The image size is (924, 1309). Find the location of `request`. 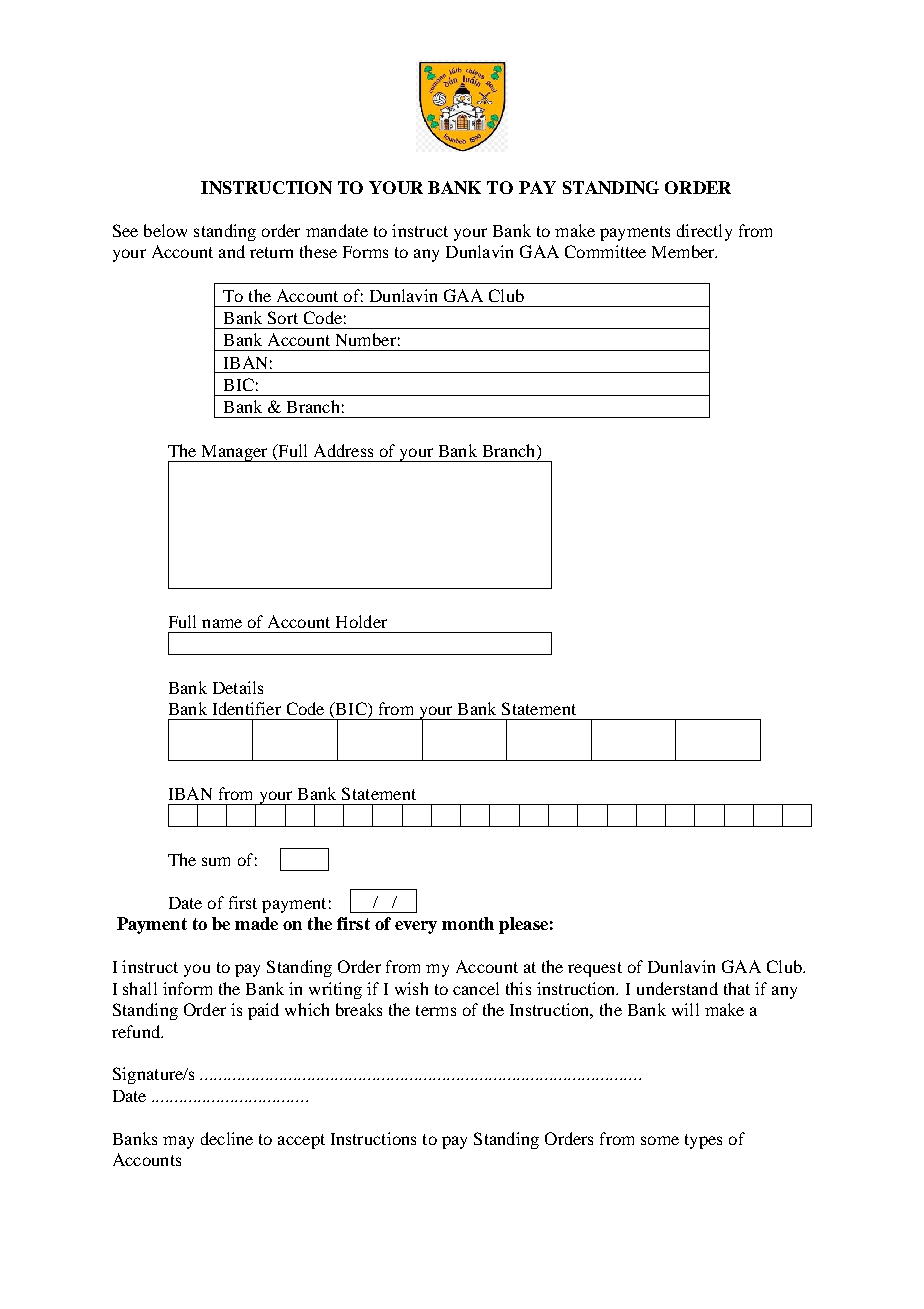

request is located at coordinates (595, 969).
